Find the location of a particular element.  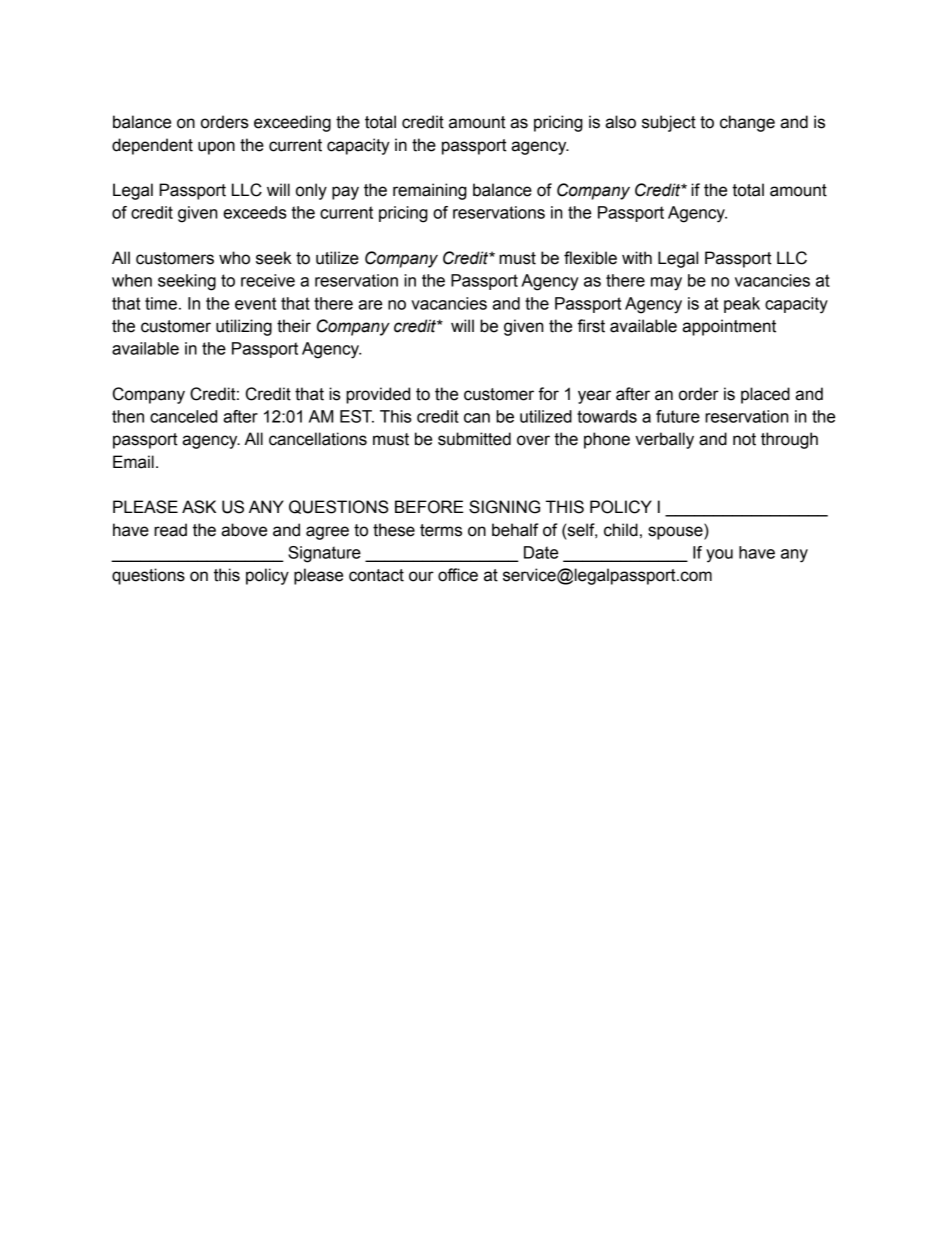

remaining is located at coordinates (430, 191).
